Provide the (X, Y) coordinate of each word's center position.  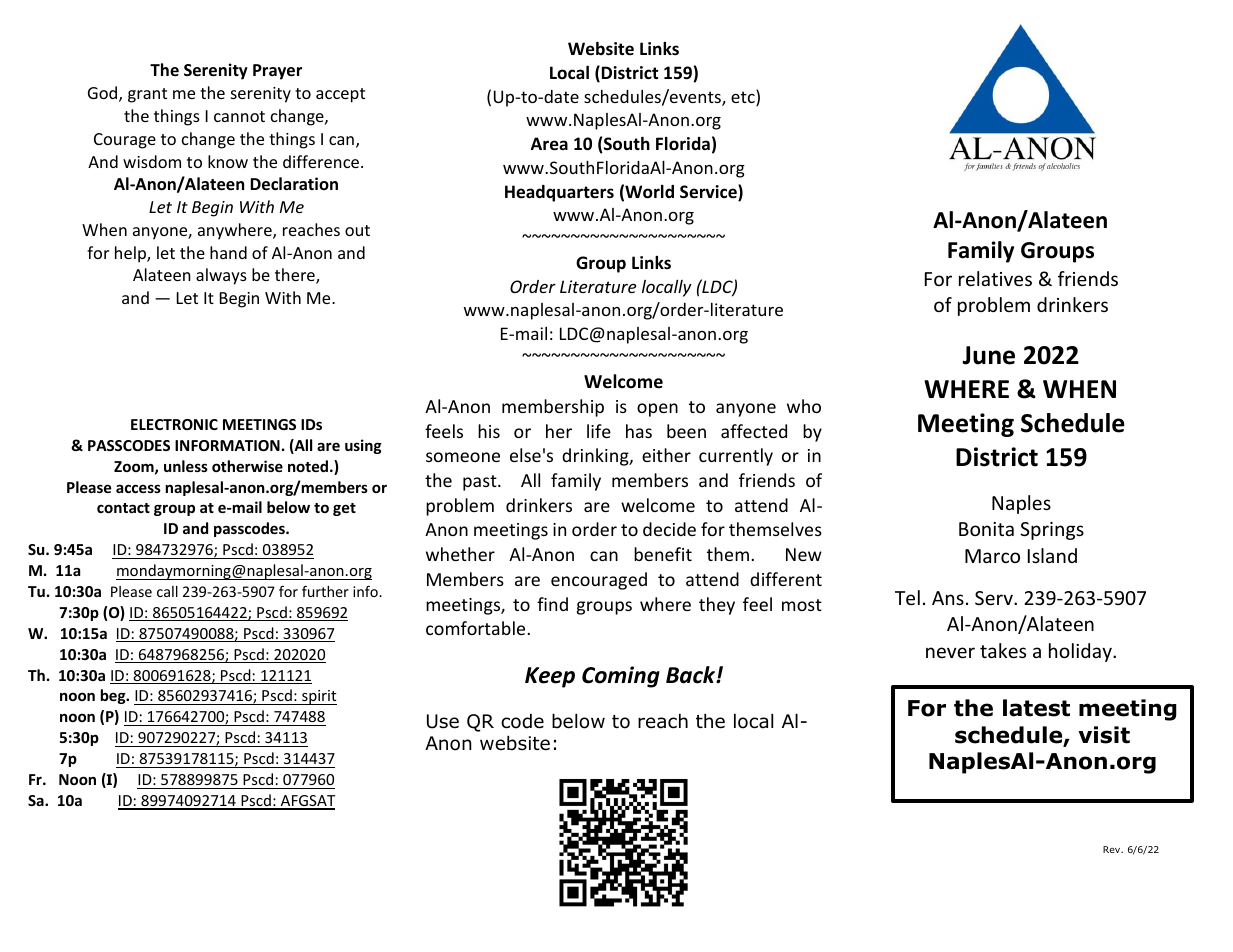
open (657, 410)
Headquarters (559, 193)
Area (549, 144)
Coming (621, 677)
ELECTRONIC (174, 424)
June (988, 355)
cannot (239, 116)
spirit (318, 697)
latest (1036, 708)
